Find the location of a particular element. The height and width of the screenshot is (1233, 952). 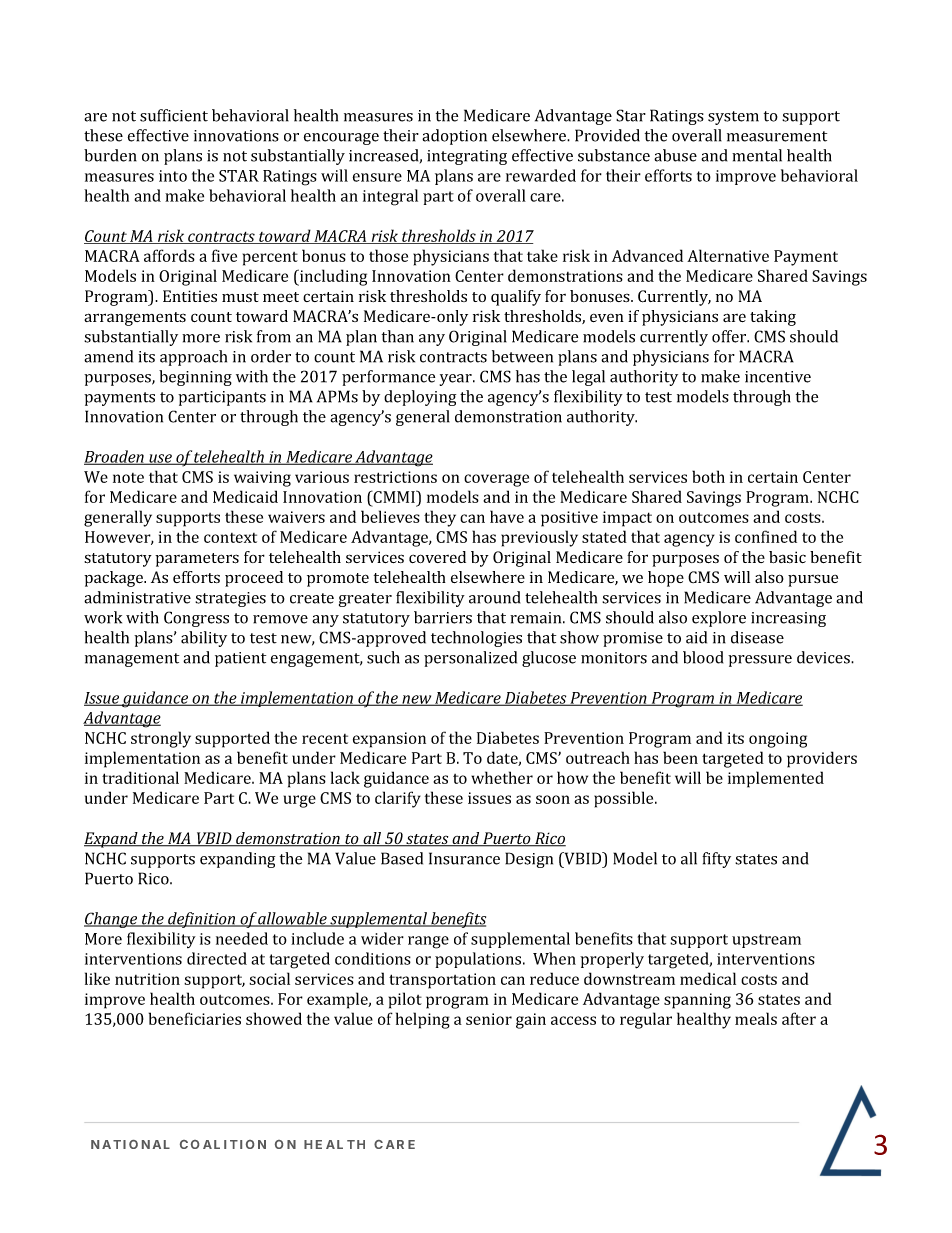

system is located at coordinates (733, 118).
